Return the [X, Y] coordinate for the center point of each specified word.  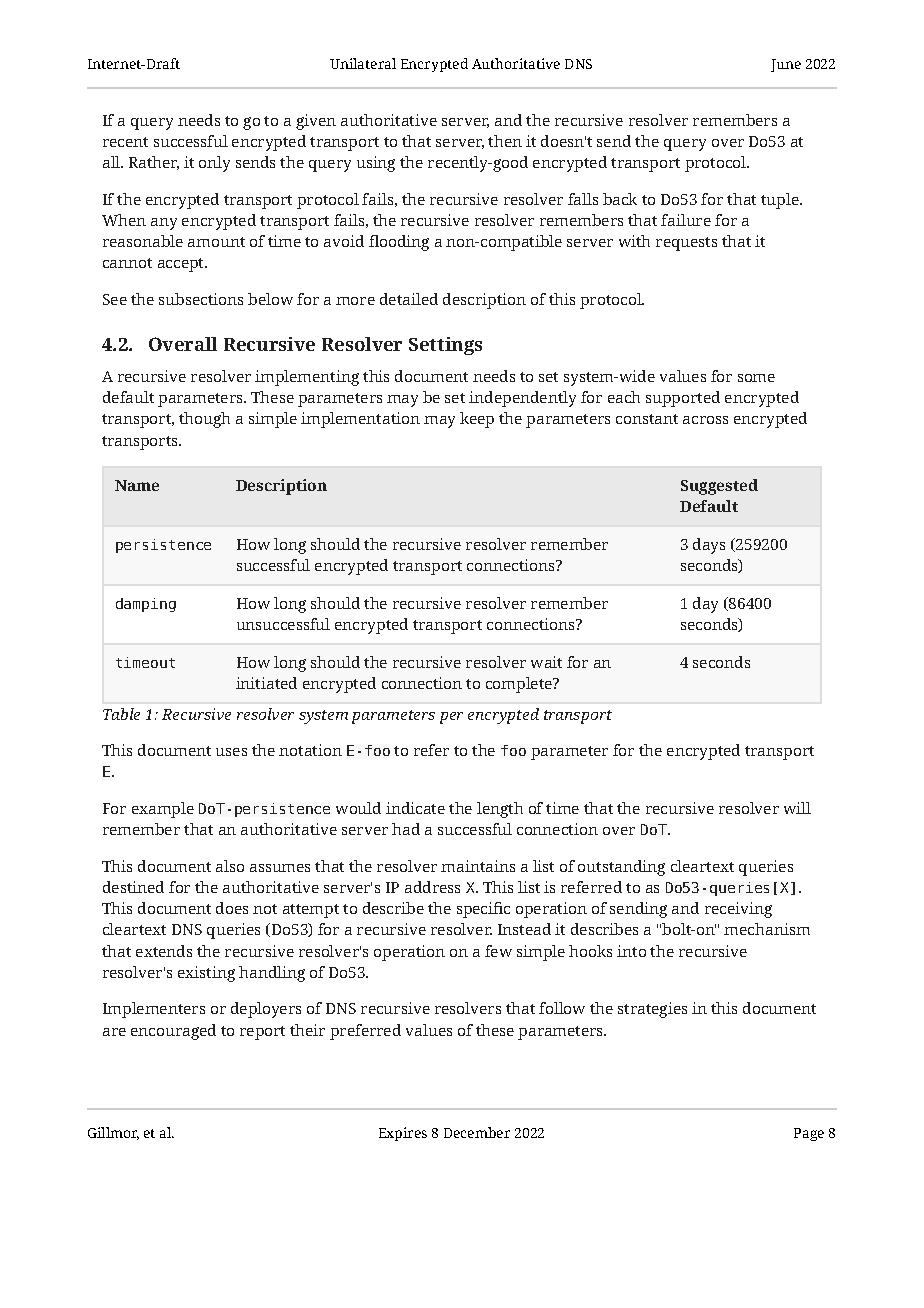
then [505, 141]
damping [146, 605]
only [214, 164]
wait [546, 662]
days [709, 546]
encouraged [173, 1032]
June [786, 65]
